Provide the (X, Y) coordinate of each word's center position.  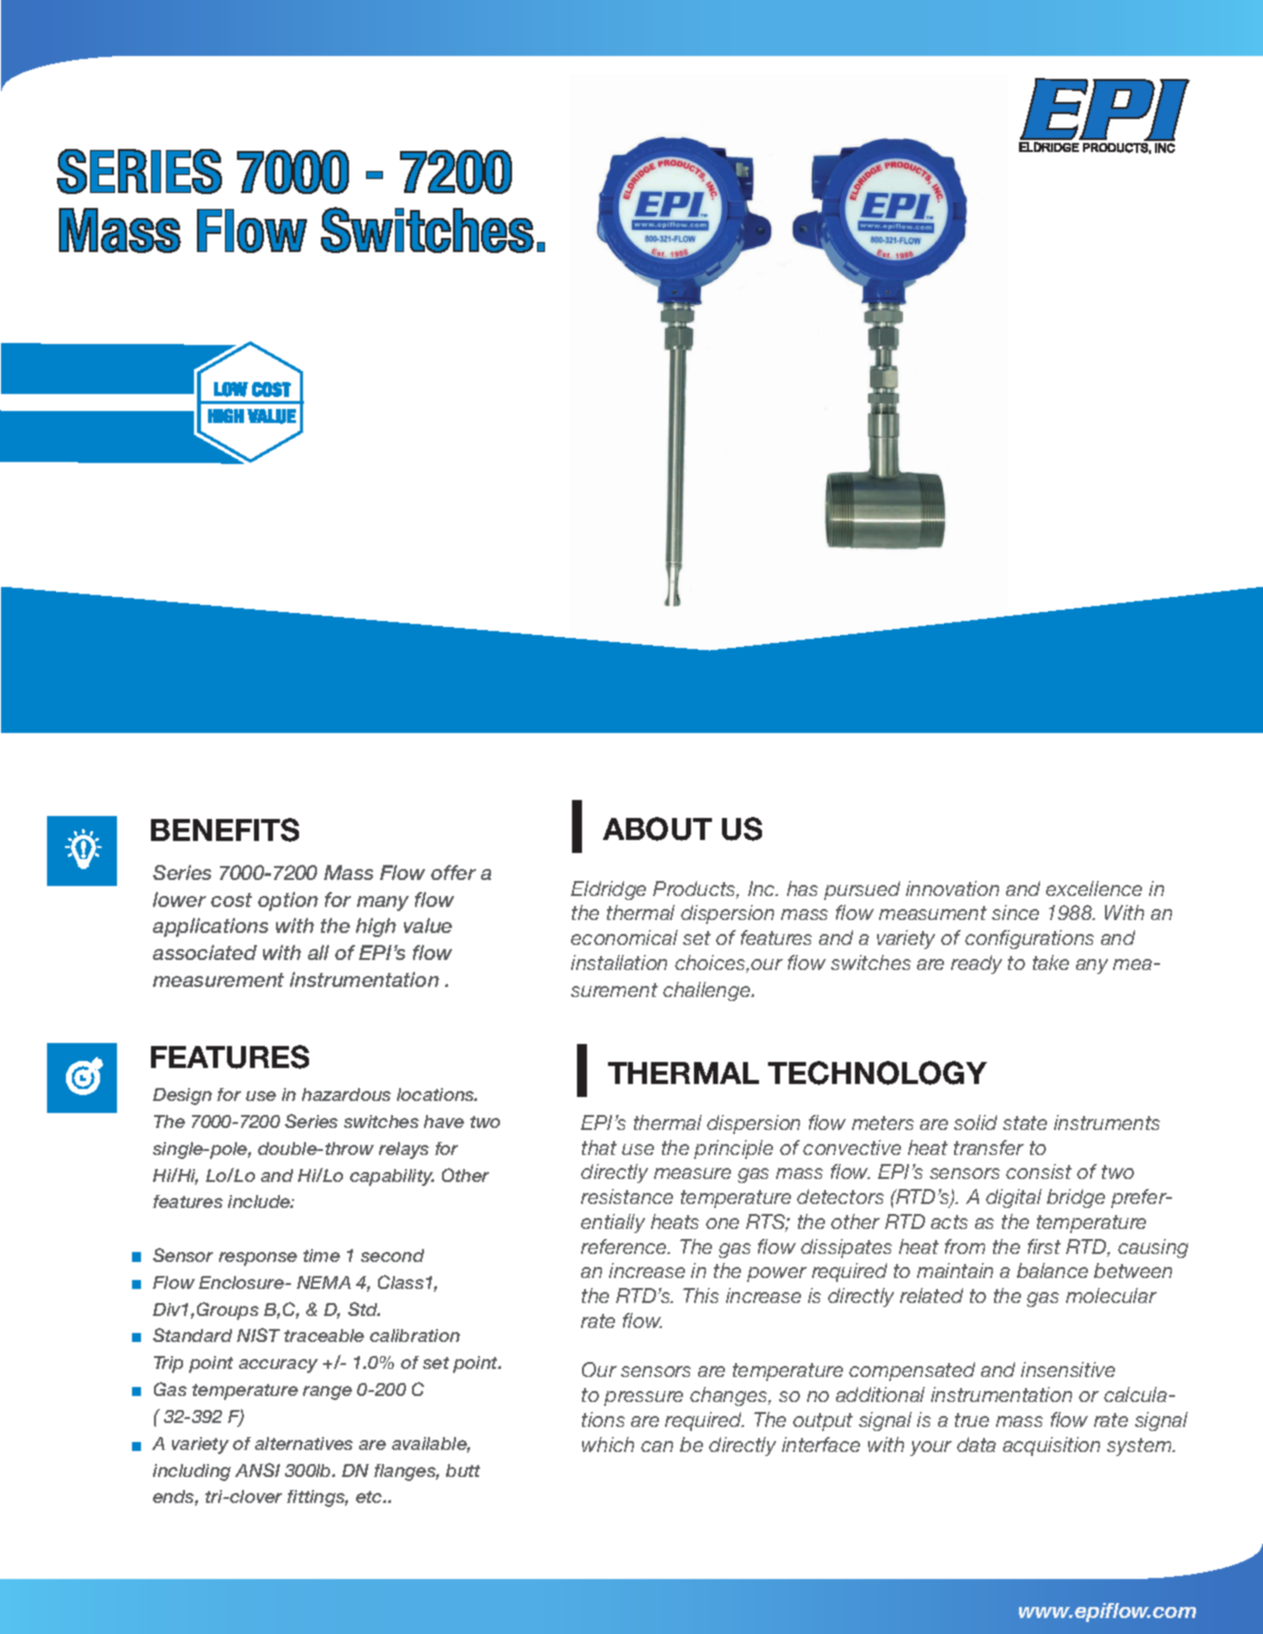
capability (392, 1177)
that (599, 1147)
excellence (1094, 888)
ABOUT (657, 829)
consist (1039, 1171)
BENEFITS (225, 830)
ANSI (257, 1470)
